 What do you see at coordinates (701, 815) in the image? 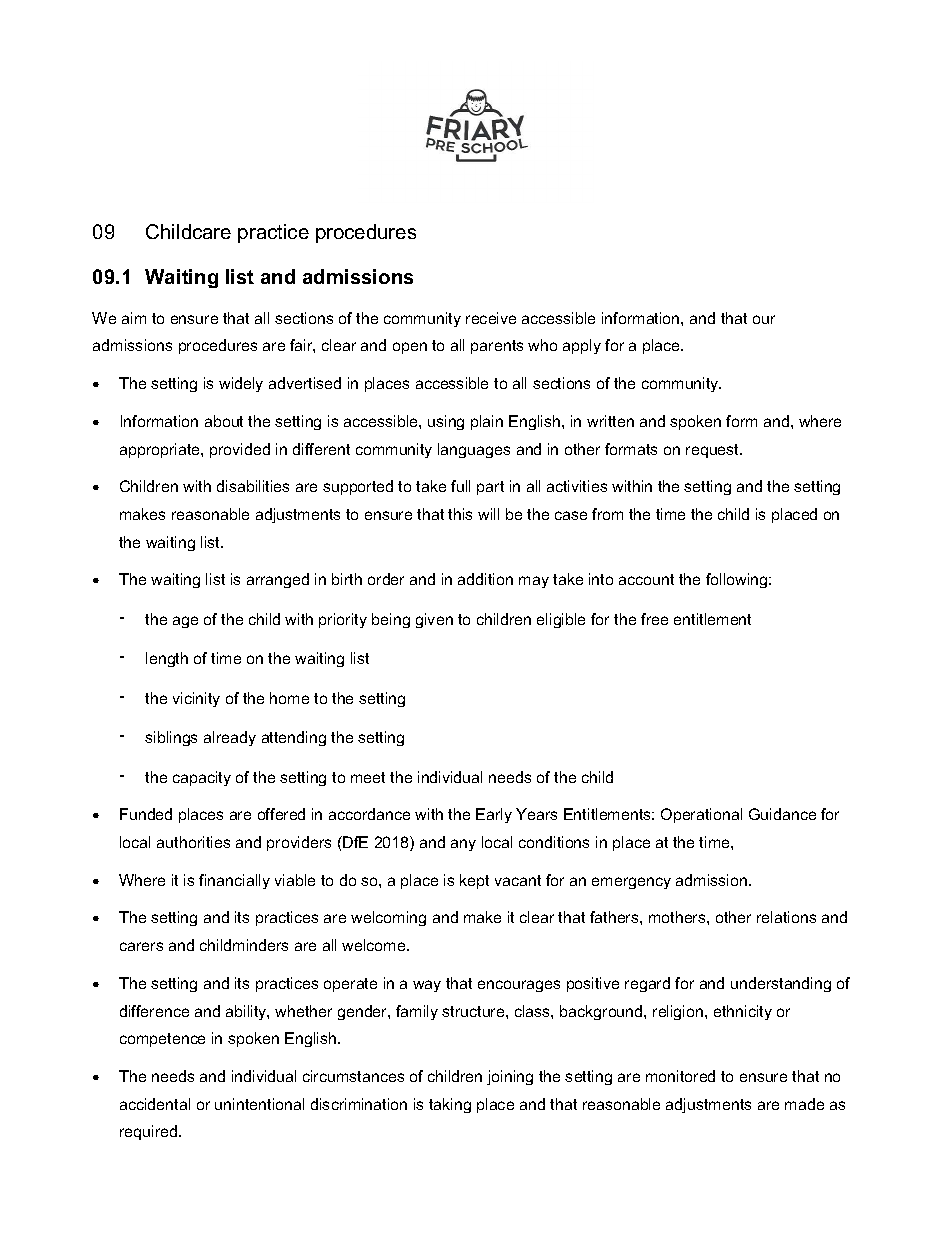
I see `Operational` at bounding box center [701, 815].
